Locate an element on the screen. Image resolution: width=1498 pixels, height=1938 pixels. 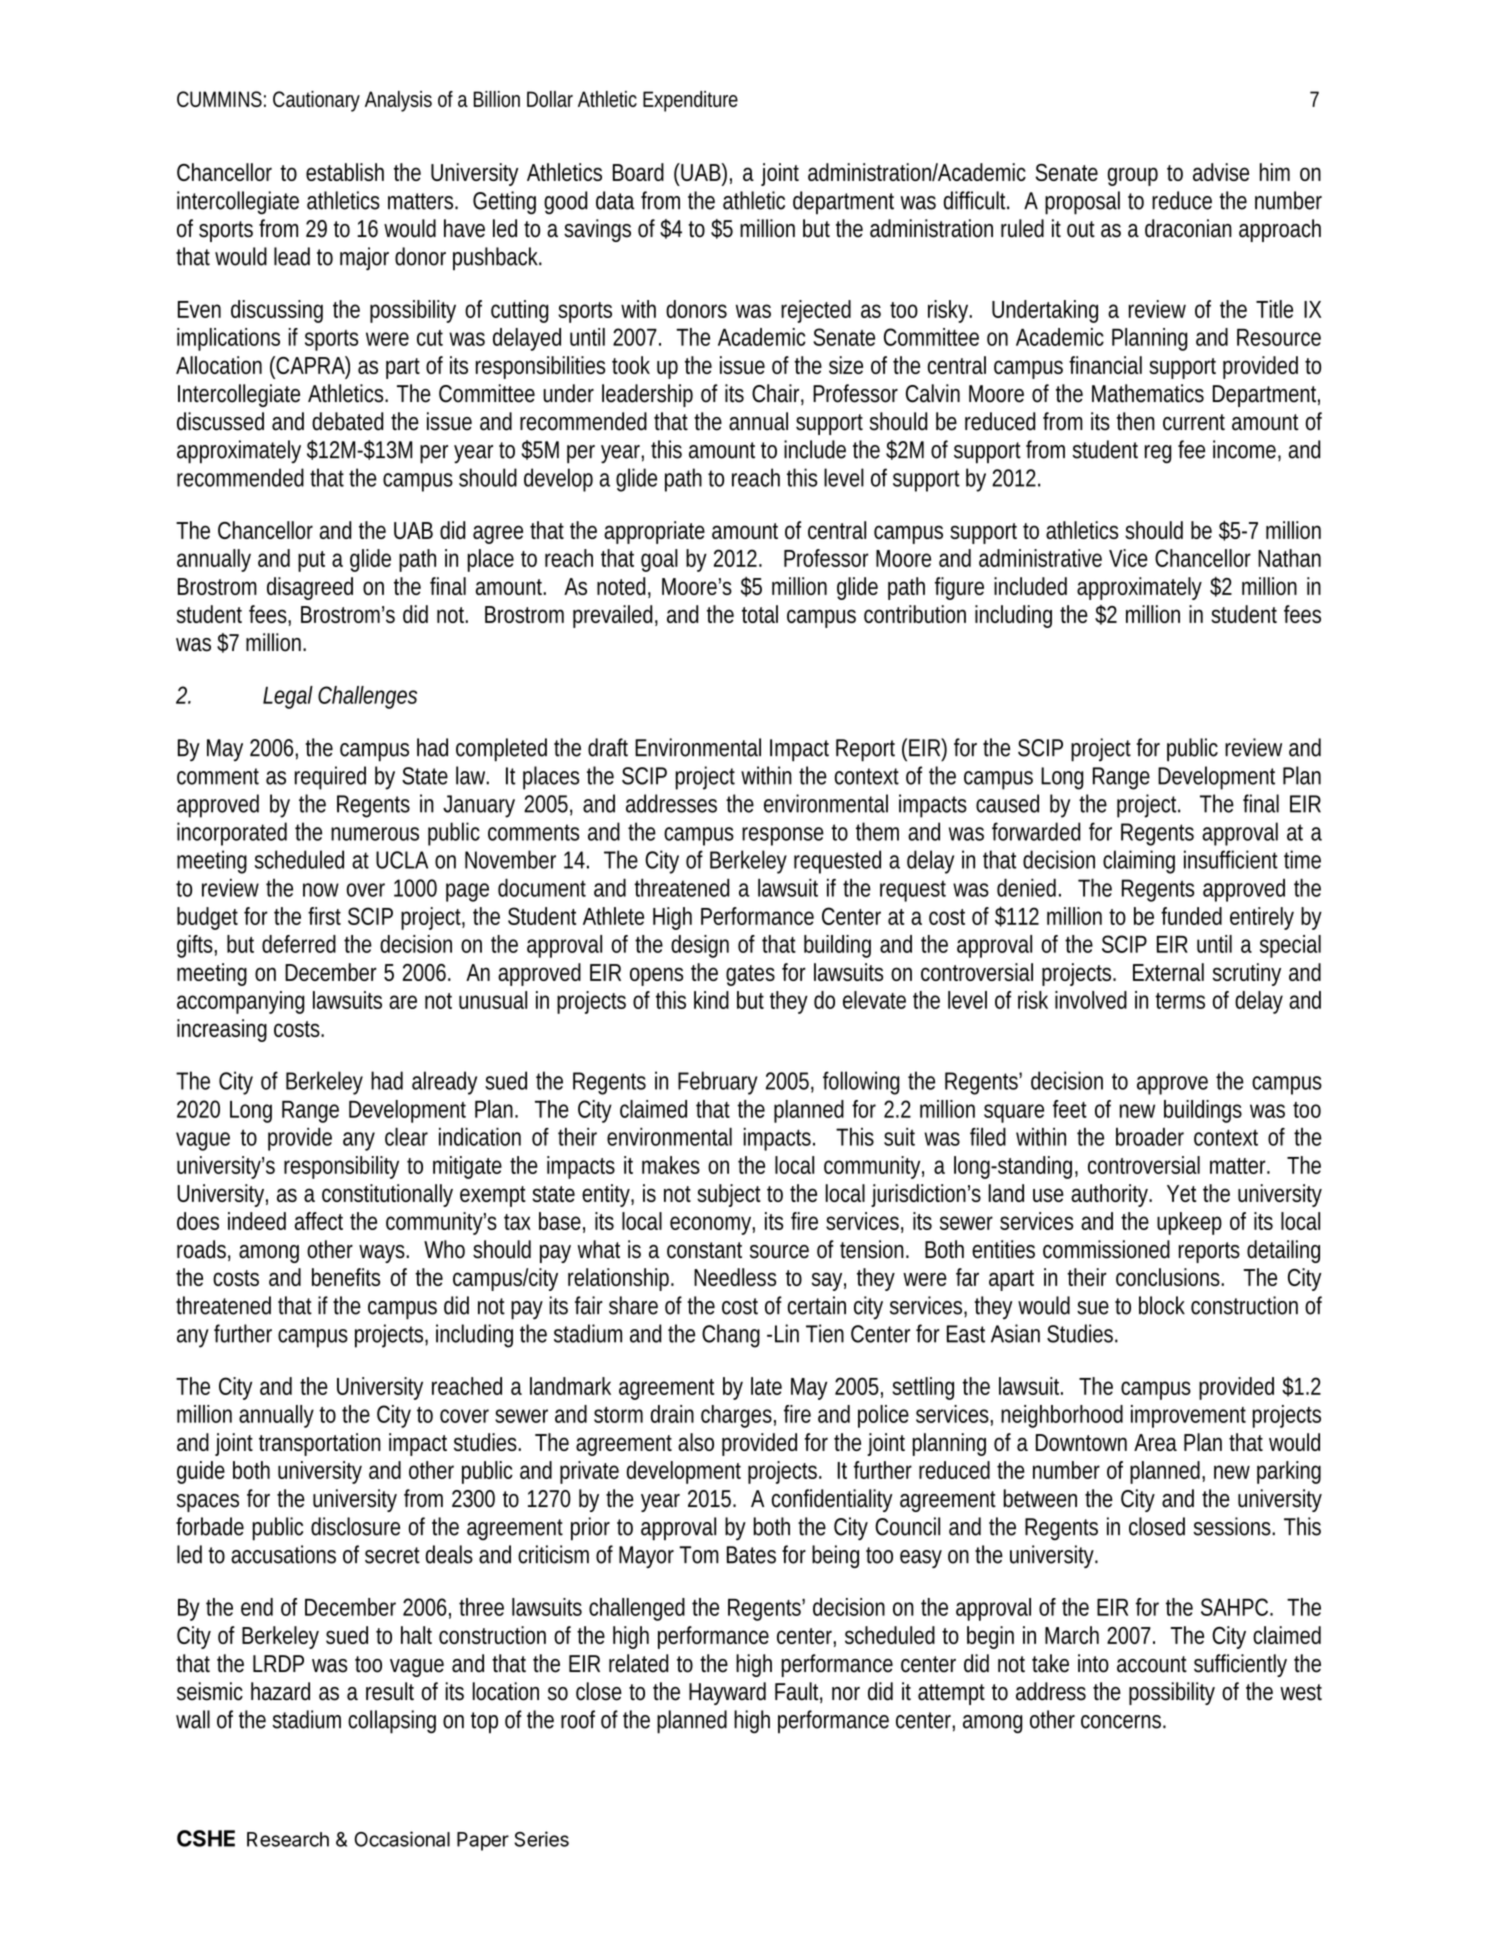
Hayward is located at coordinates (727, 1693).
